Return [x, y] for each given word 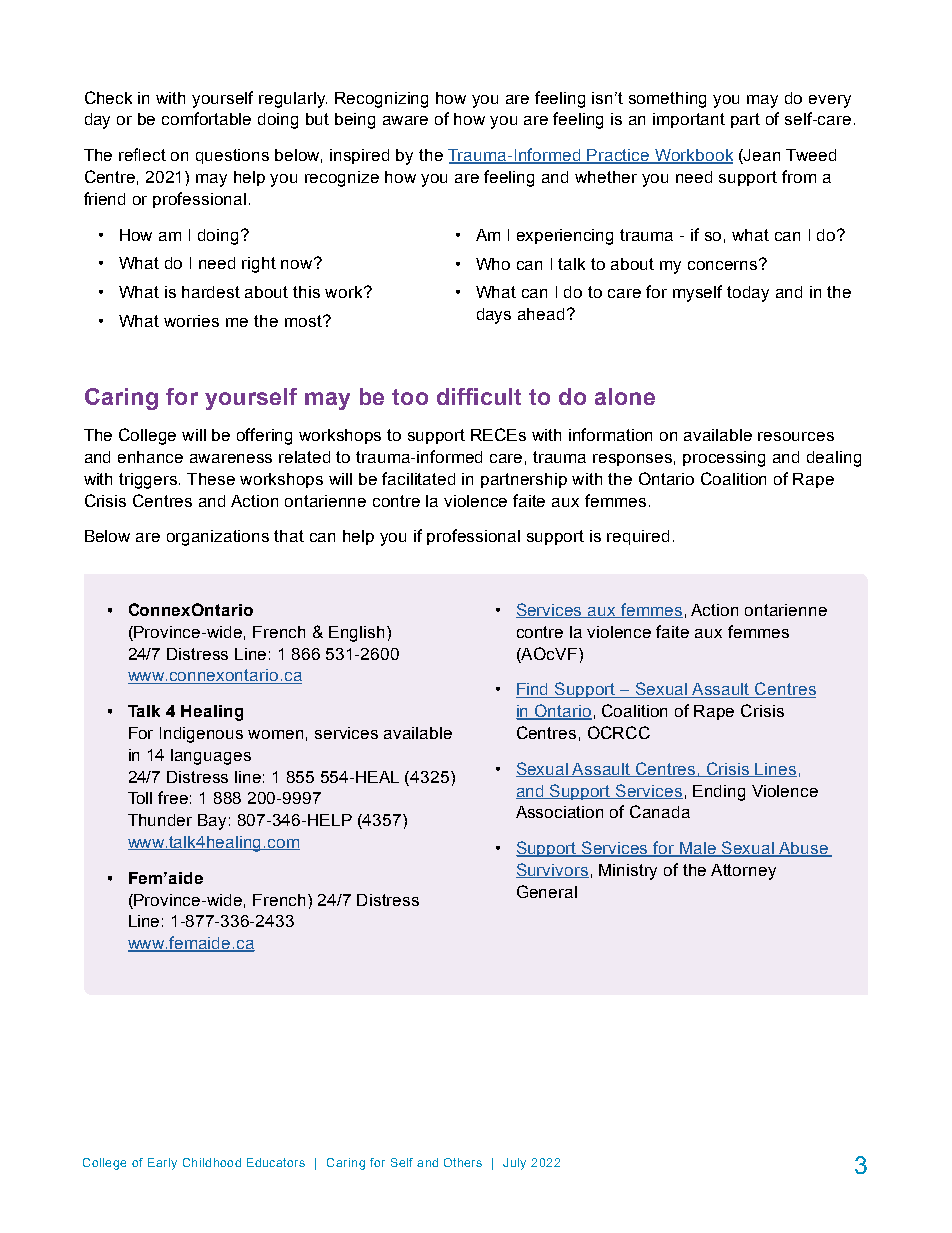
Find [533, 690]
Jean [761, 156]
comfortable [206, 118]
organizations [218, 538]
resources [796, 436]
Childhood [212, 1162]
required [638, 537]
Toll [140, 798]
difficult [479, 396]
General [547, 891]
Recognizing [381, 100]
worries [191, 321]
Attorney [743, 872]
